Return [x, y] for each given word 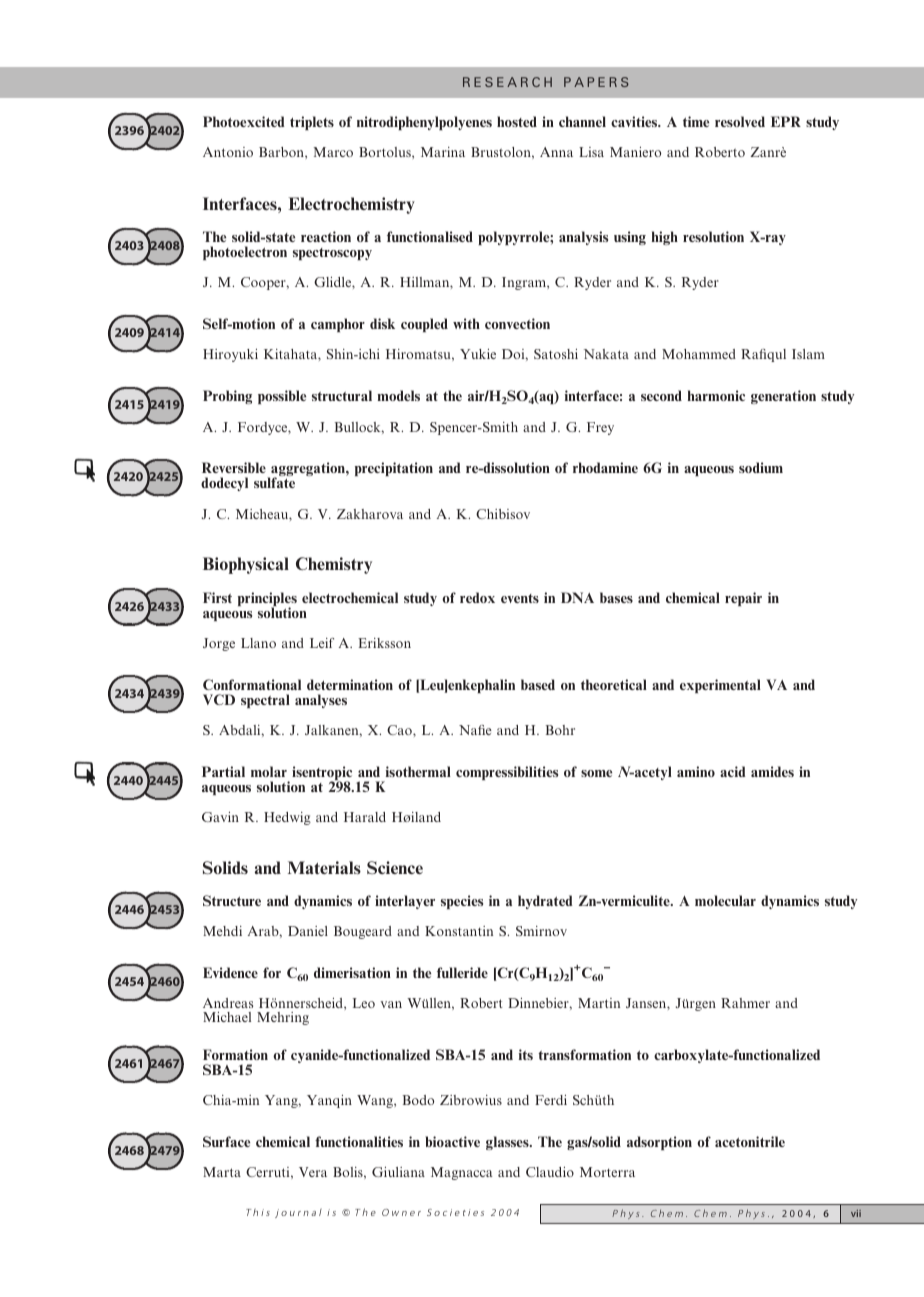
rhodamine [605, 467]
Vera [313, 1172]
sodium [761, 467]
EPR [786, 121]
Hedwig [287, 818]
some [596, 773]
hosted [517, 121]
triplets [312, 123]
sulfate [274, 482]
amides [772, 771]
